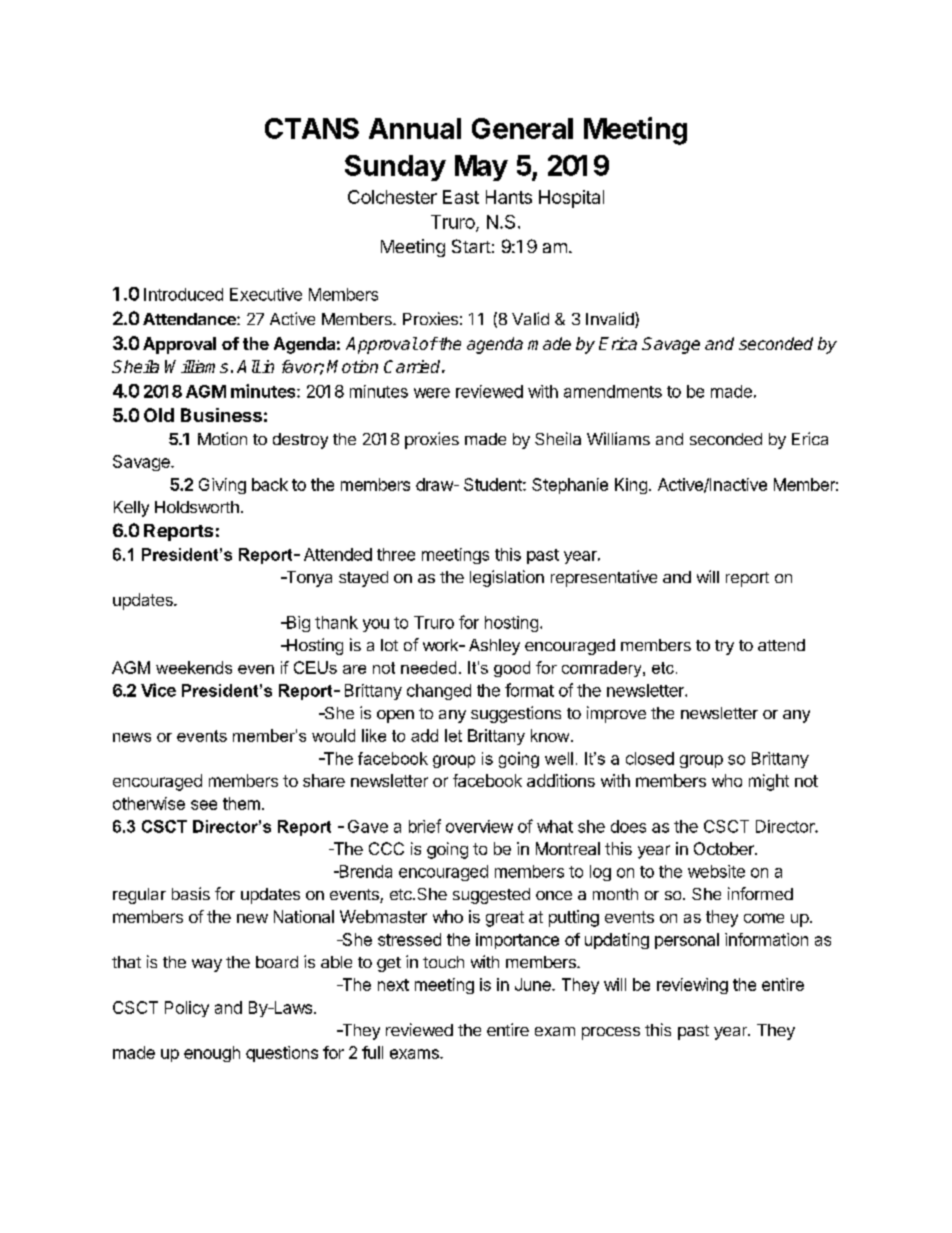  I want to click on Sunday, so click(395, 168).
